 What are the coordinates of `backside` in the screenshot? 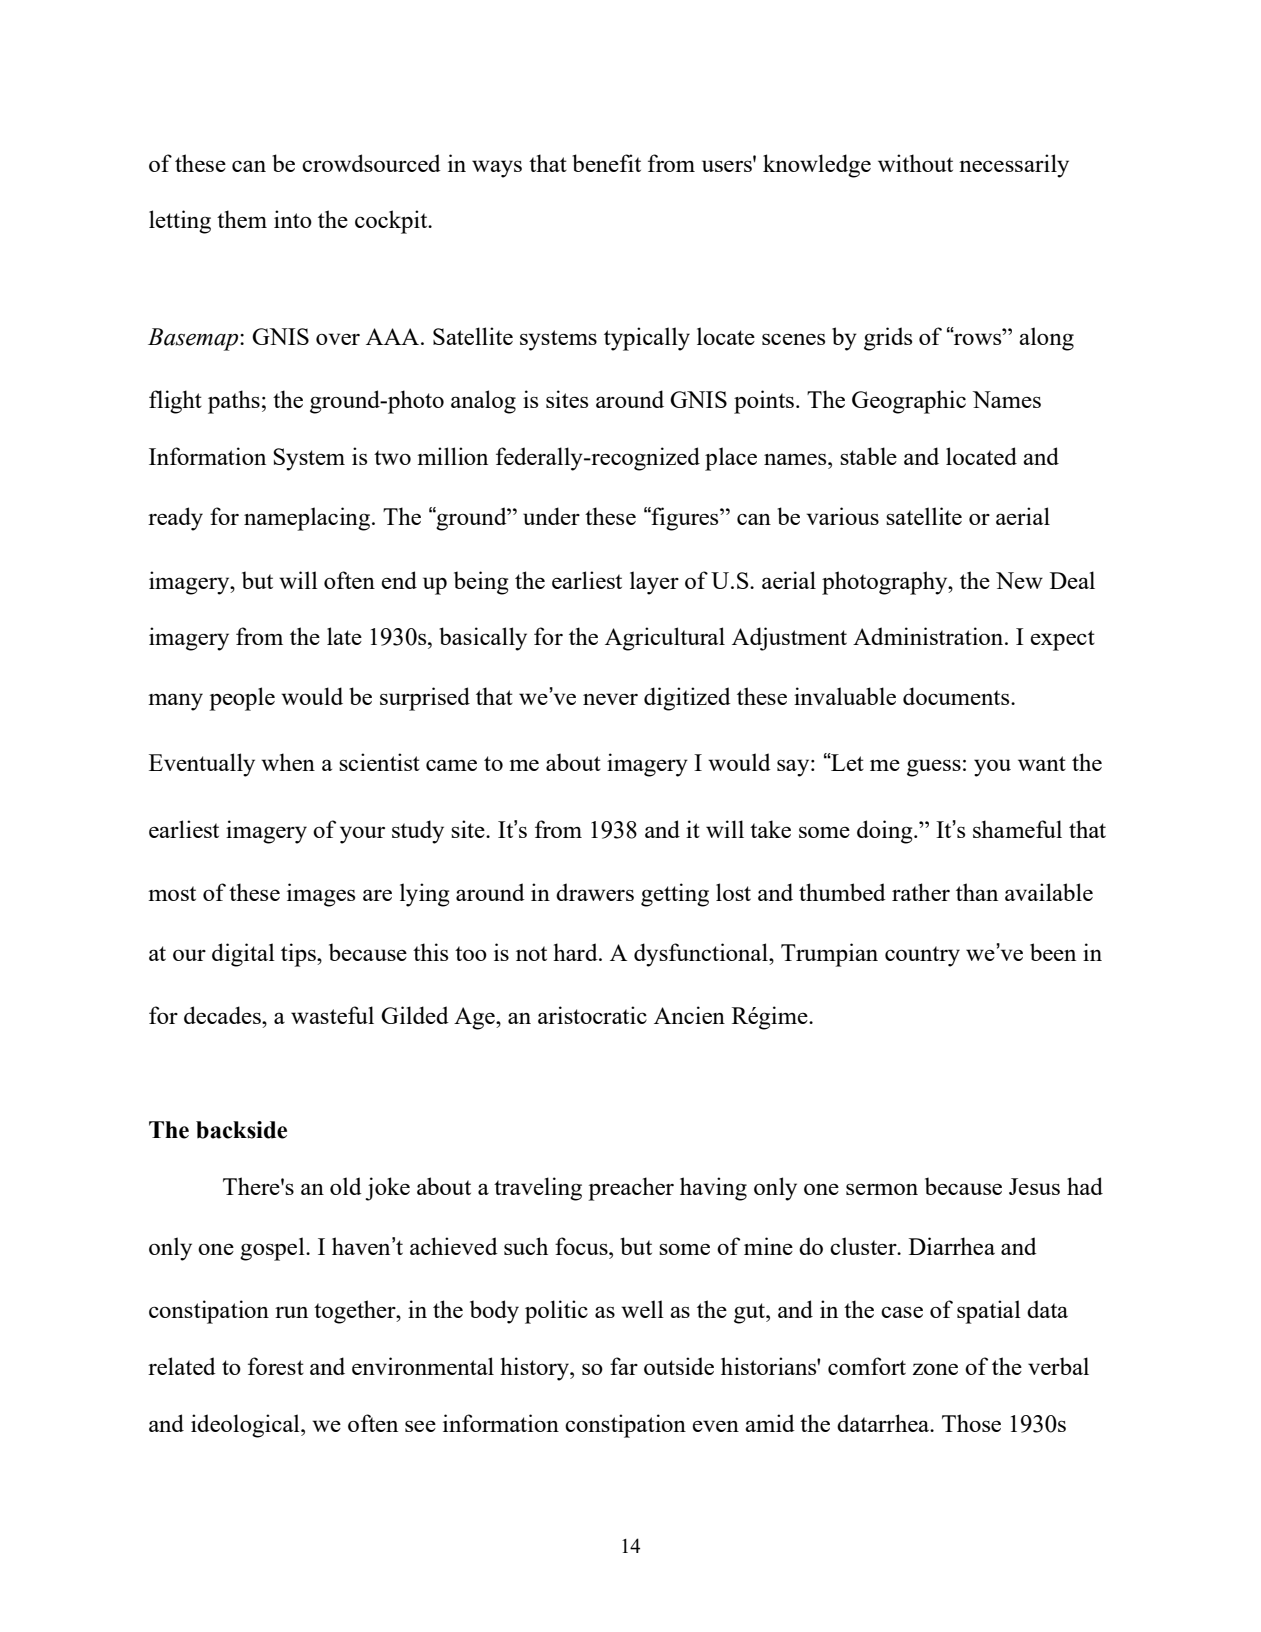 It's located at (241, 1130).
